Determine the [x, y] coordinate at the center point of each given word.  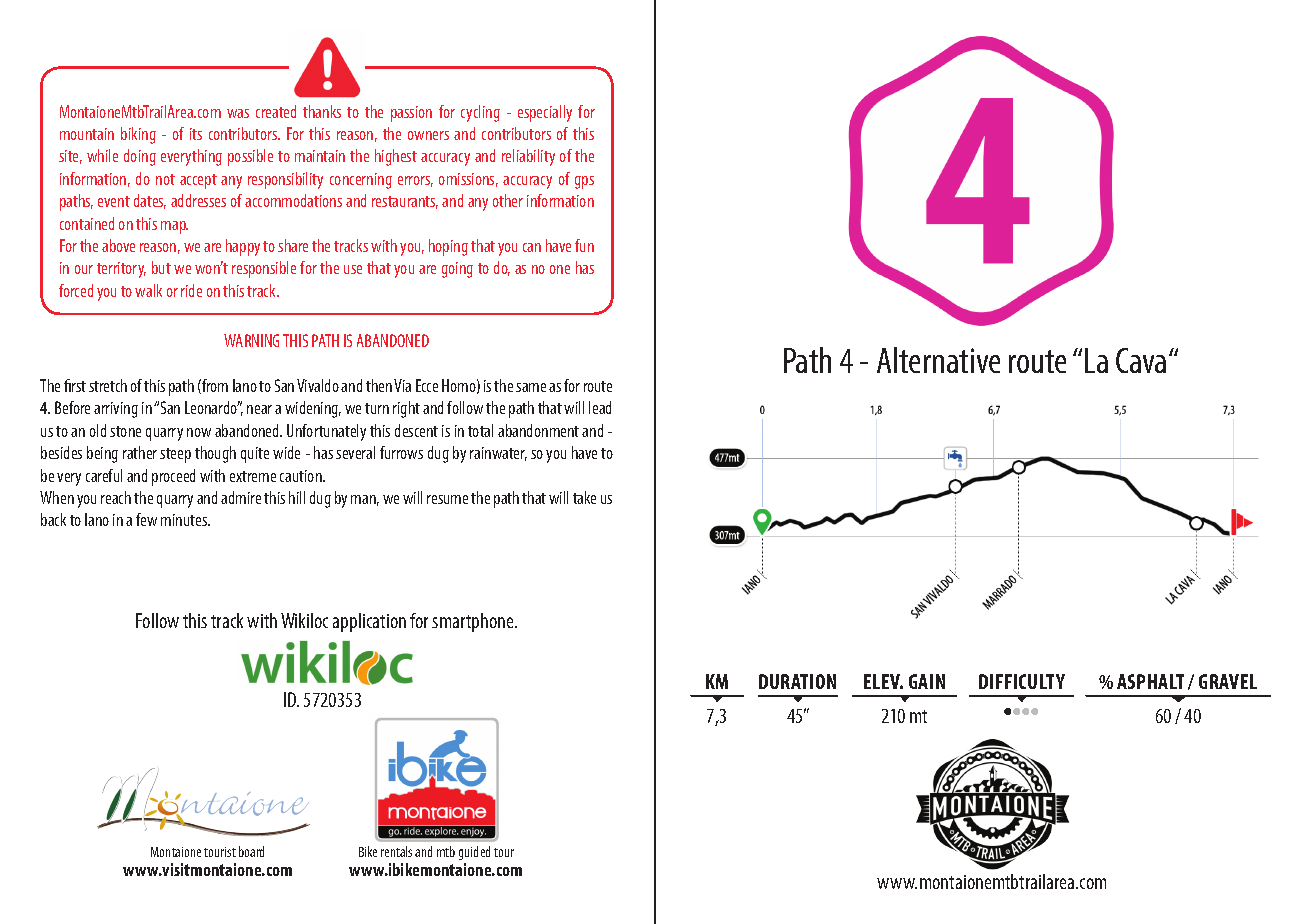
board [251, 851]
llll [1021, 711]
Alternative [938, 360]
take [584, 497]
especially [545, 113]
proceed [173, 477]
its [196, 134]
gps [584, 182]
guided [474, 853]
